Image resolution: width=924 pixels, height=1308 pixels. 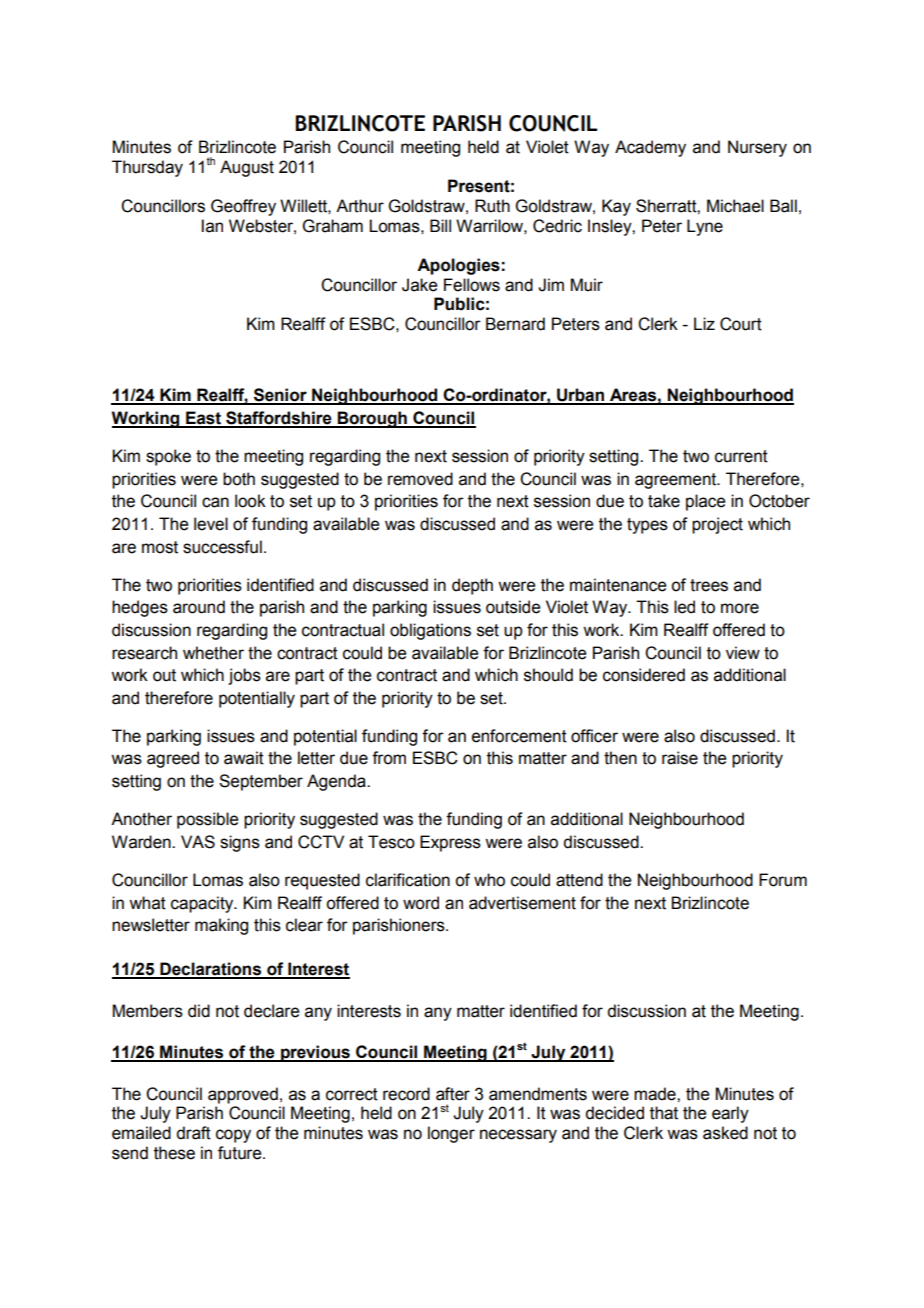 What do you see at coordinates (725, 1133) in the page?
I see `asked` at bounding box center [725, 1133].
